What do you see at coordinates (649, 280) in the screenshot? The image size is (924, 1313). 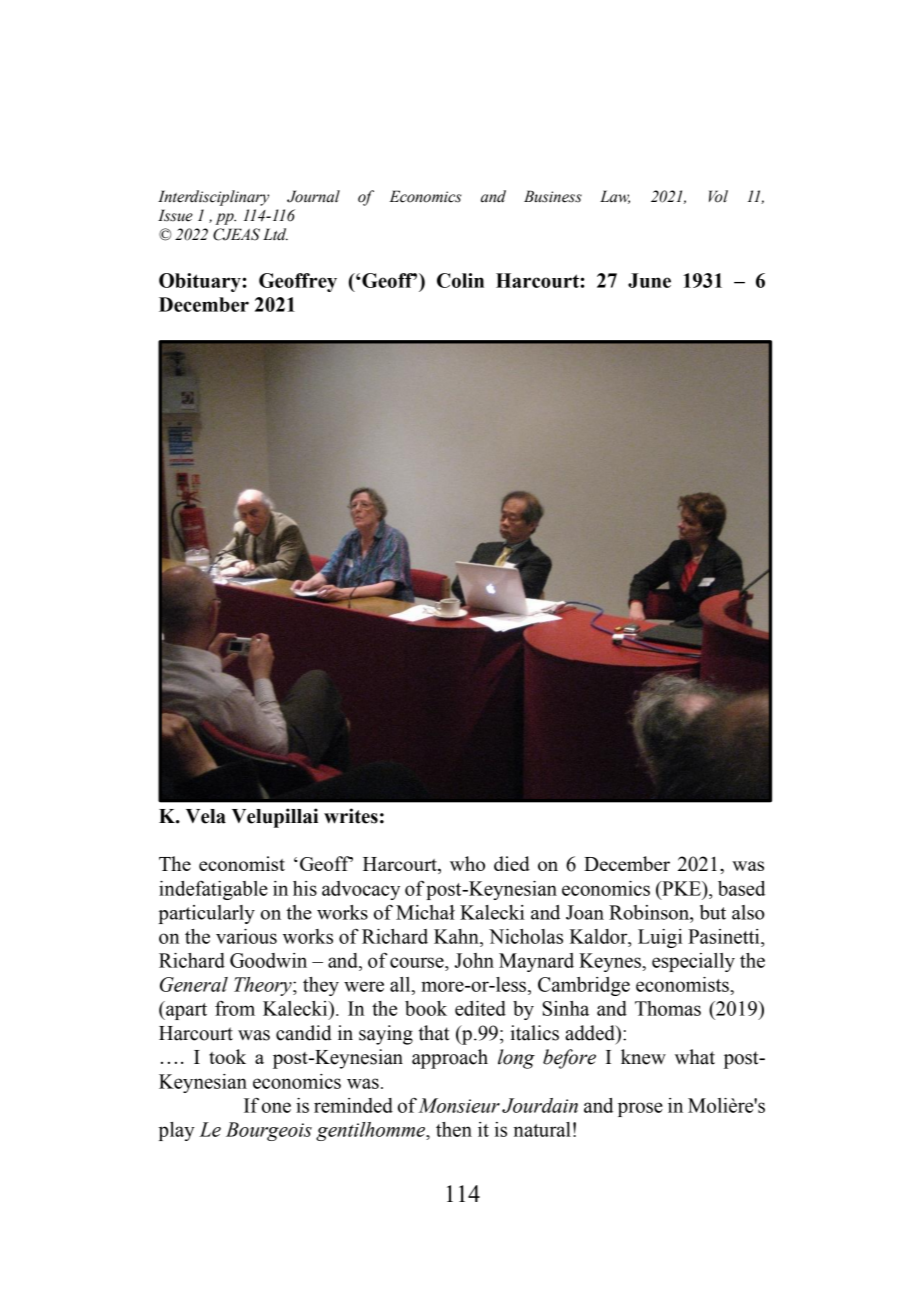 I see `June` at bounding box center [649, 280].
